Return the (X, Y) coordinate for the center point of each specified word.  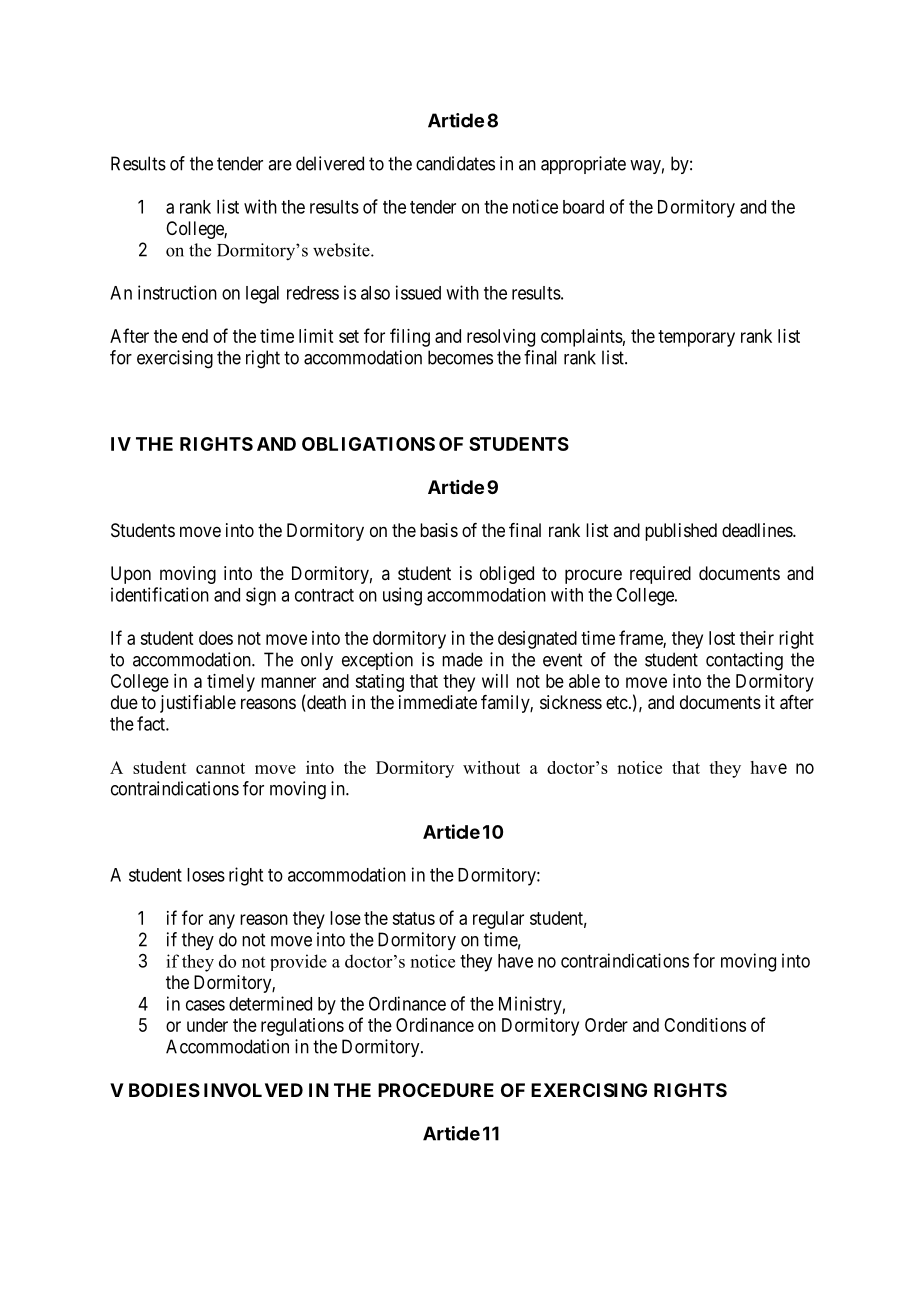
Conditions (705, 1025)
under (207, 1025)
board (583, 207)
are (280, 165)
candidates (455, 163)
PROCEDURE (436, 1090)
